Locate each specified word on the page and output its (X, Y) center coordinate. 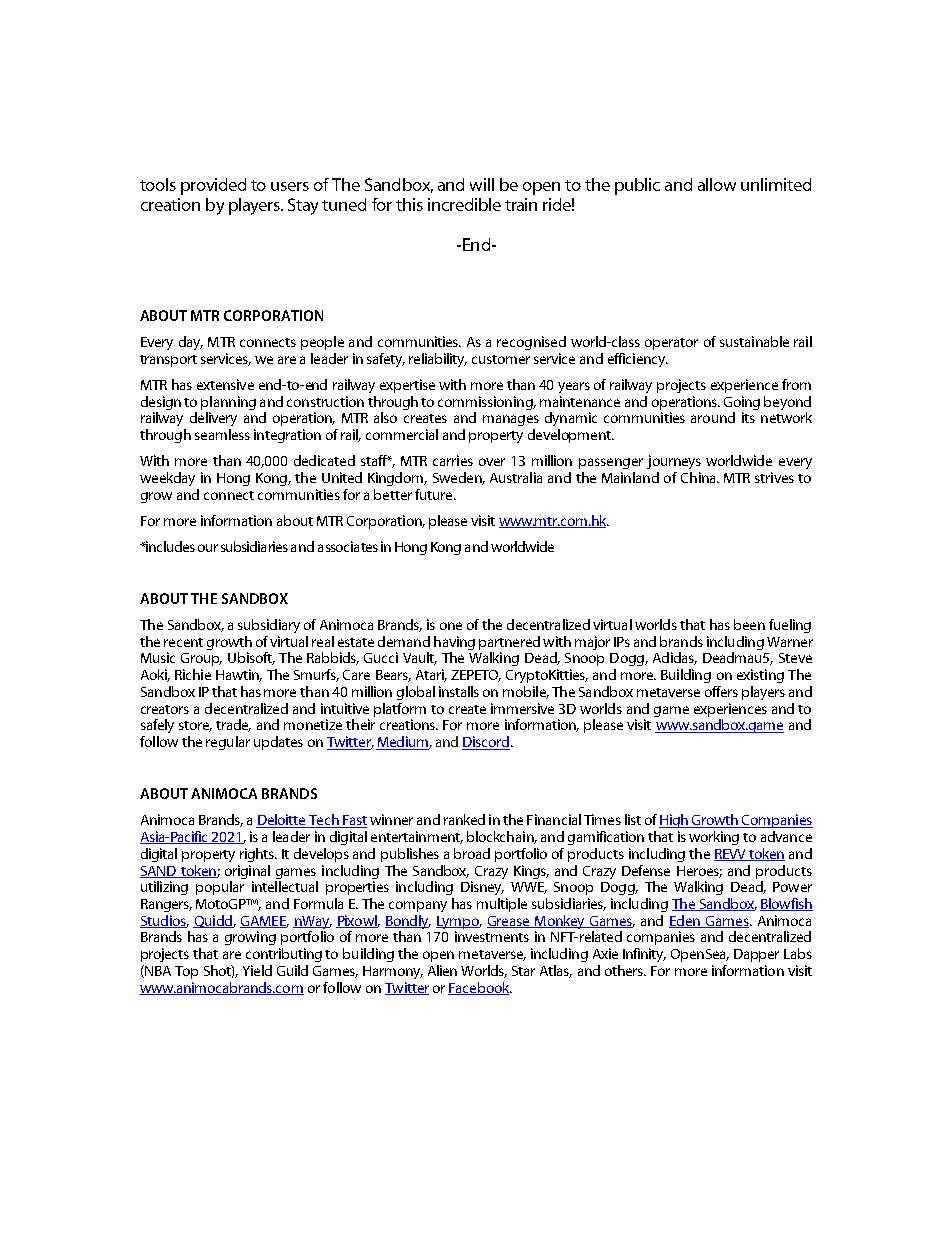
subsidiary (269, 626)
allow (717, 184)
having (454, 643)
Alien (442, 970)
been (749, 624)
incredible (464, 204)
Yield (257, 970)
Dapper (756, 955)
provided (213, 186)
